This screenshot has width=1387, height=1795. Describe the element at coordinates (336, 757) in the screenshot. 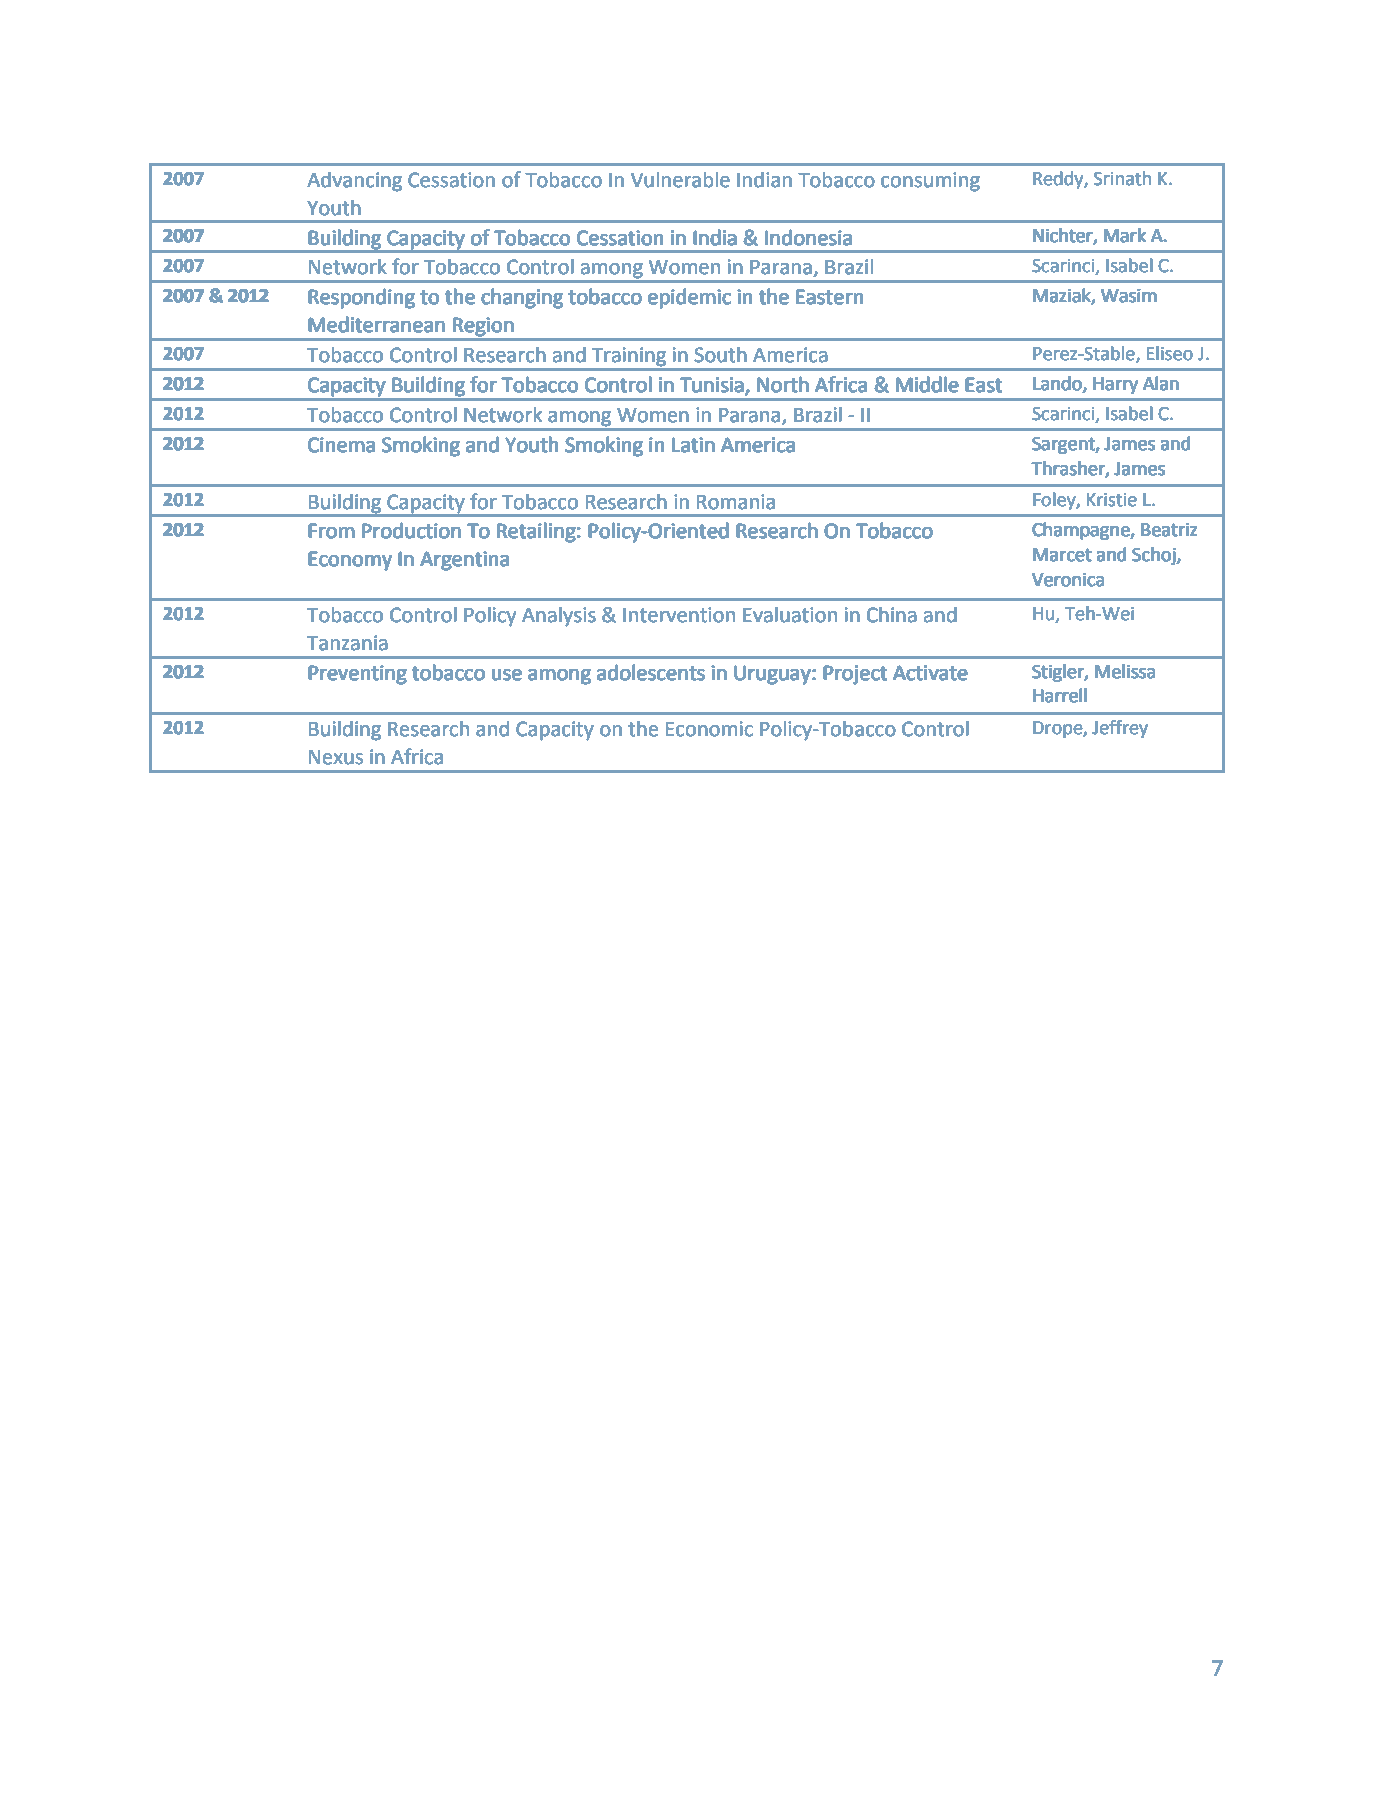

I see `Nexus` at that location.
